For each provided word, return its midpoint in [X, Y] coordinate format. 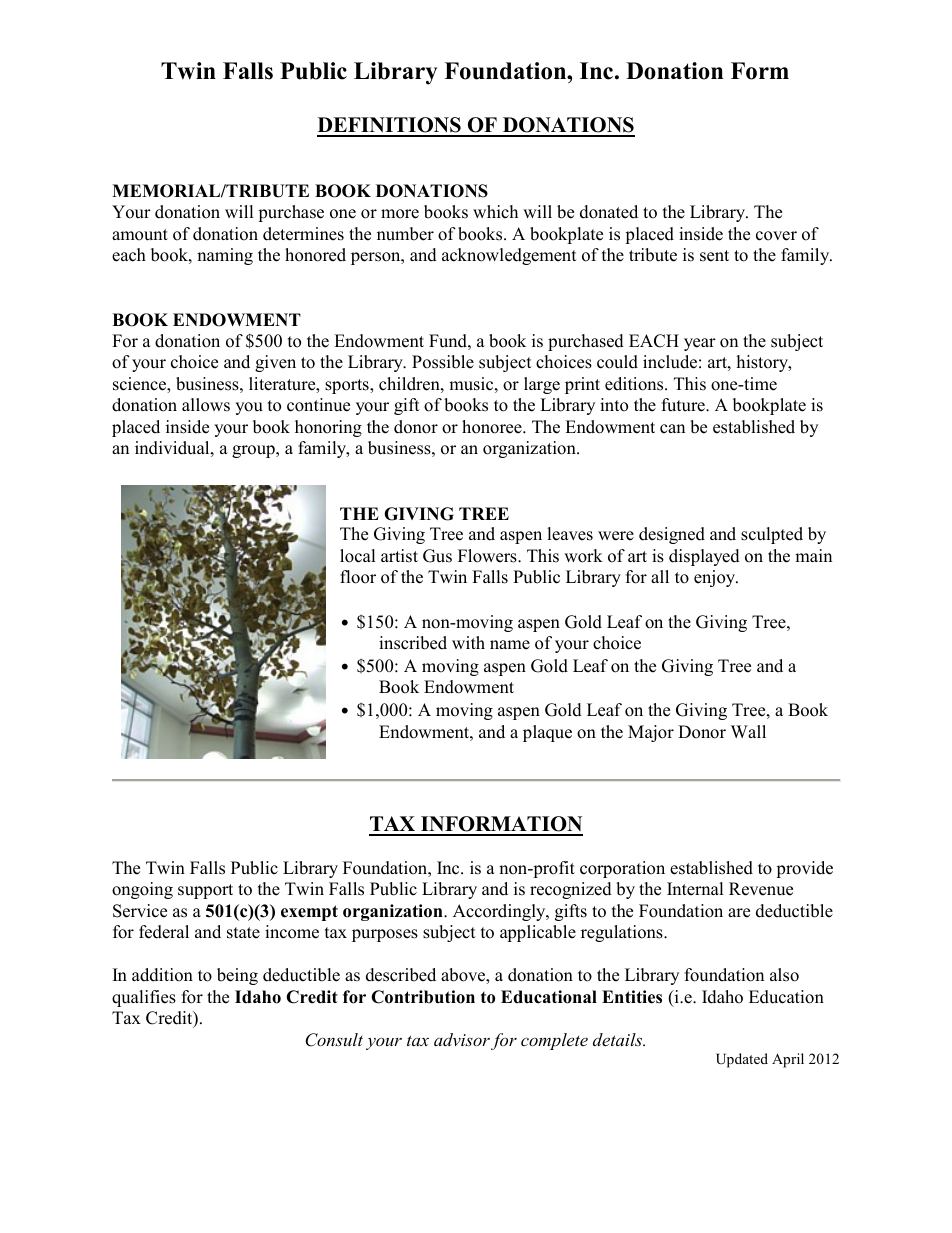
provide [804, 869]
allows [206, 405]
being [237, 976]
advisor [462, 1039]
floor [358, 577]
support [205, 891]
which [495, 212]
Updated [742, 1060]
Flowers [488, 556]
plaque [547, 733]
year [700, 344]
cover [776, 236]
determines [303, 234]
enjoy [716, 578]
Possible [443, 362]
